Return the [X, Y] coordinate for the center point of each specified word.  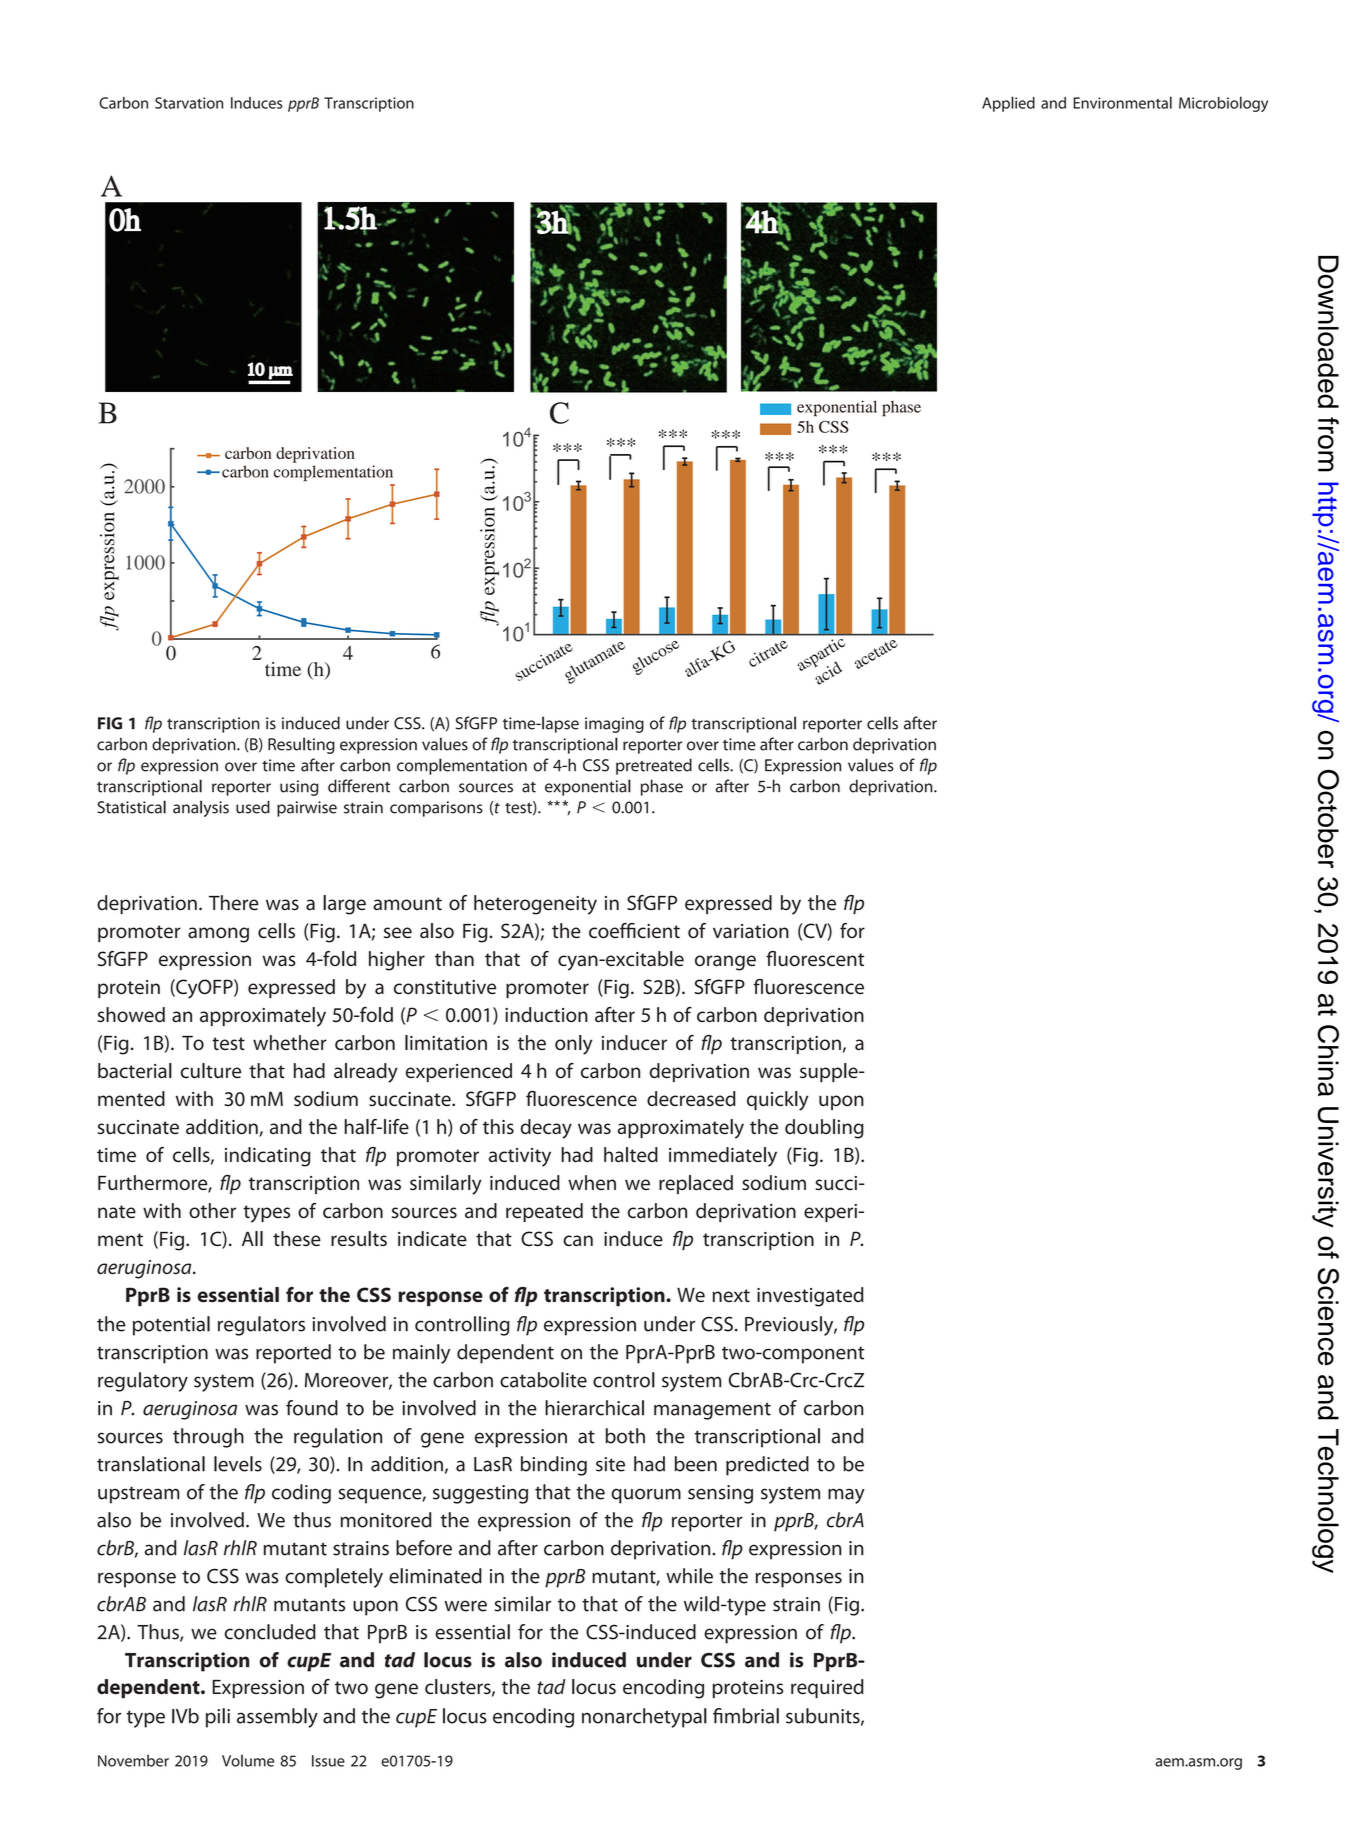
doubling [824, 1129]
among [218, 935]
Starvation [189, 103]
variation [751, 931]
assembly [277, 1718]
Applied [1008, 104]
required [827, 1688]
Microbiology [1223, 104]
